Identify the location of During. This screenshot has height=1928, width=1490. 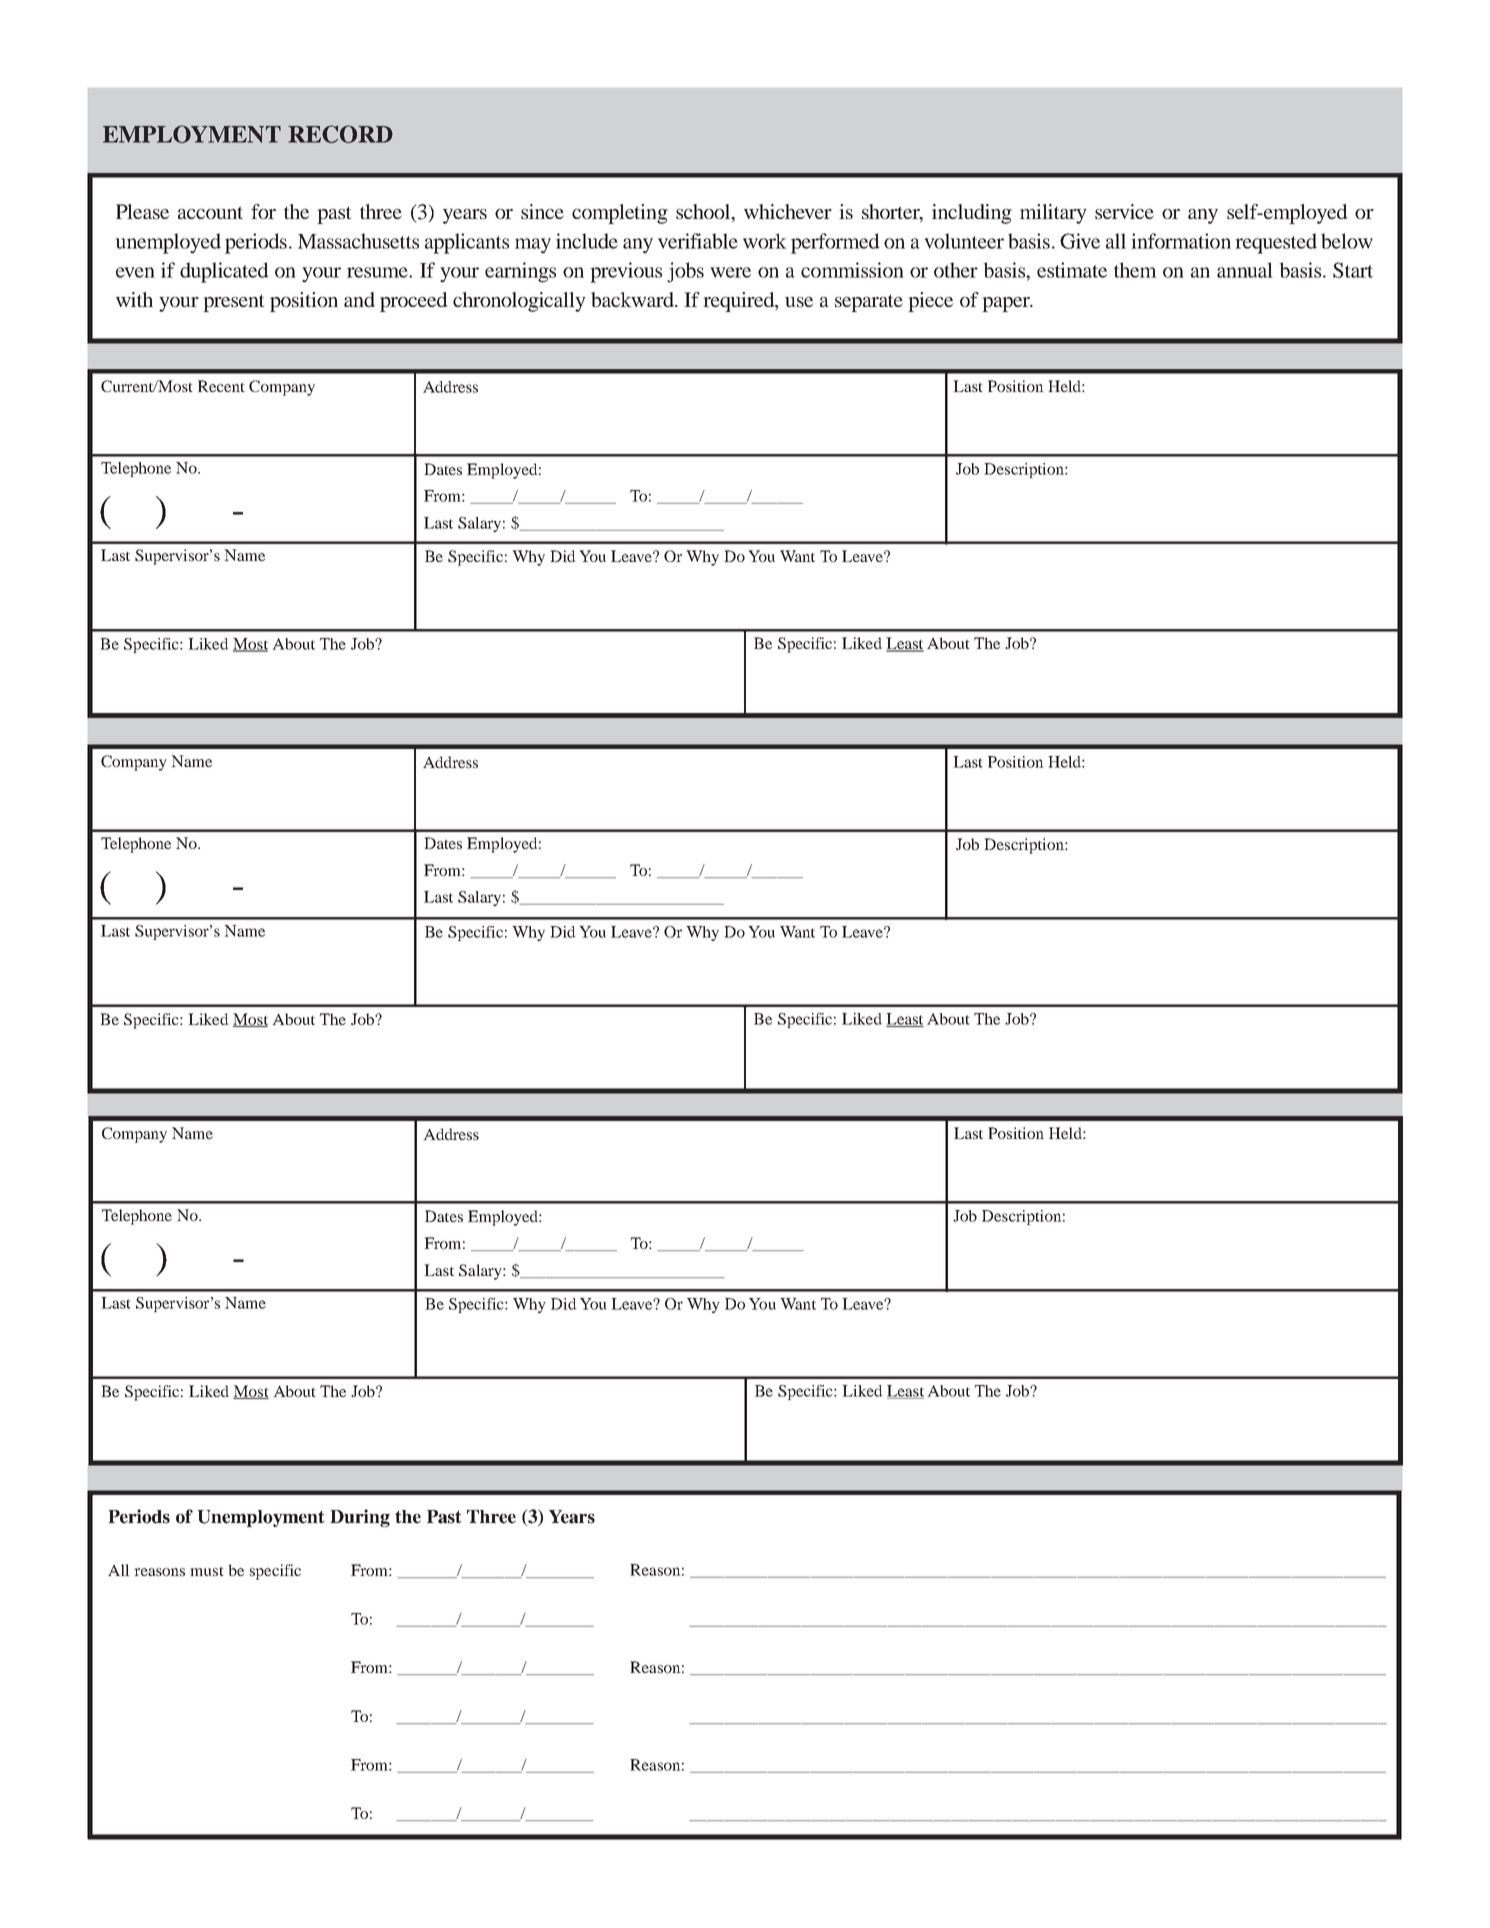
(360, 1518).
